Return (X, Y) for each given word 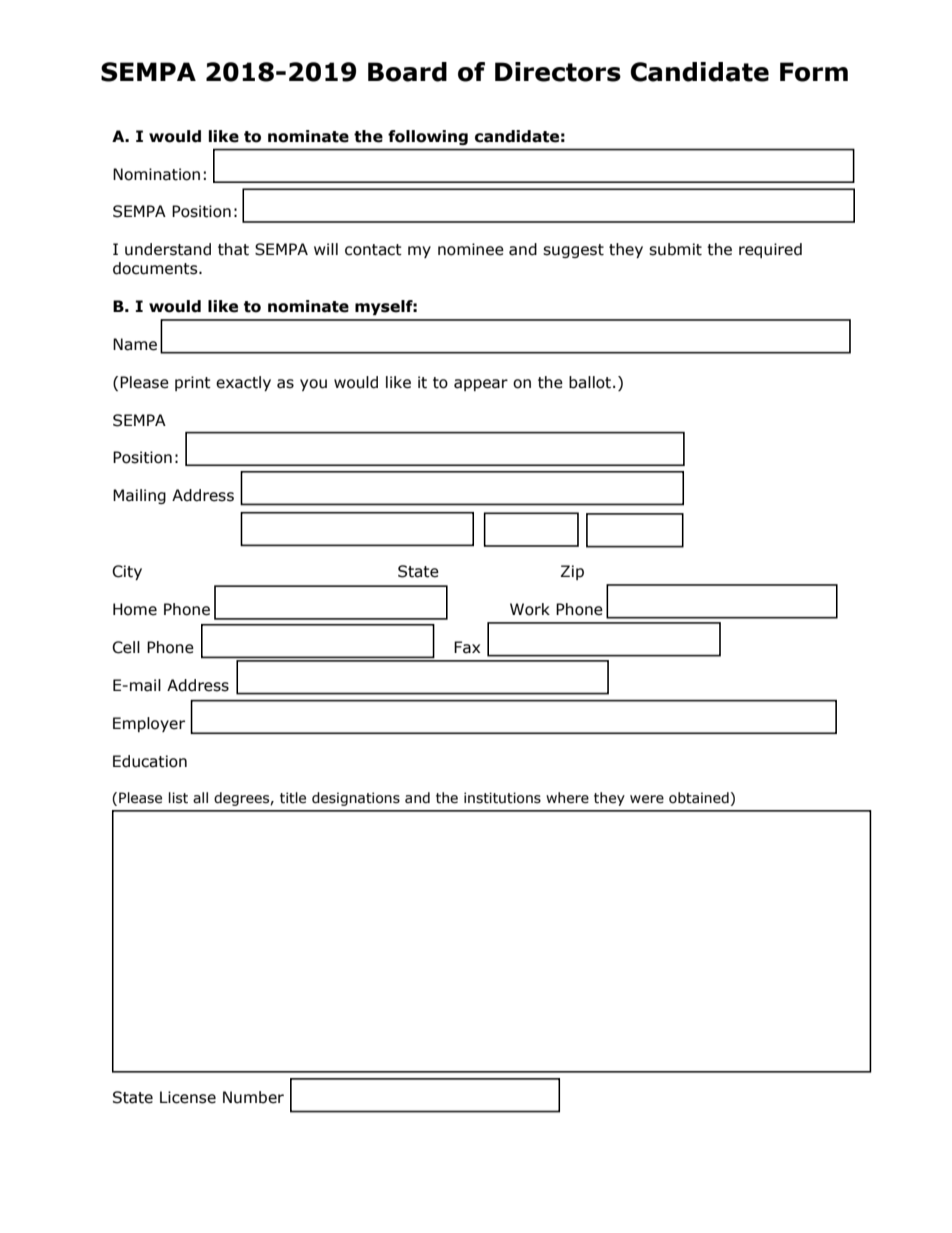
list (178, 798)
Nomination (156, 174)
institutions (502, 798)
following (428, 137)
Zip (572, 572)
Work (530, 609)
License (188, 1097)
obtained (699, 798)
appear (481, 385)
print (193, 383)
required (770, 250)
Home (135, 609)
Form (814, 72)
